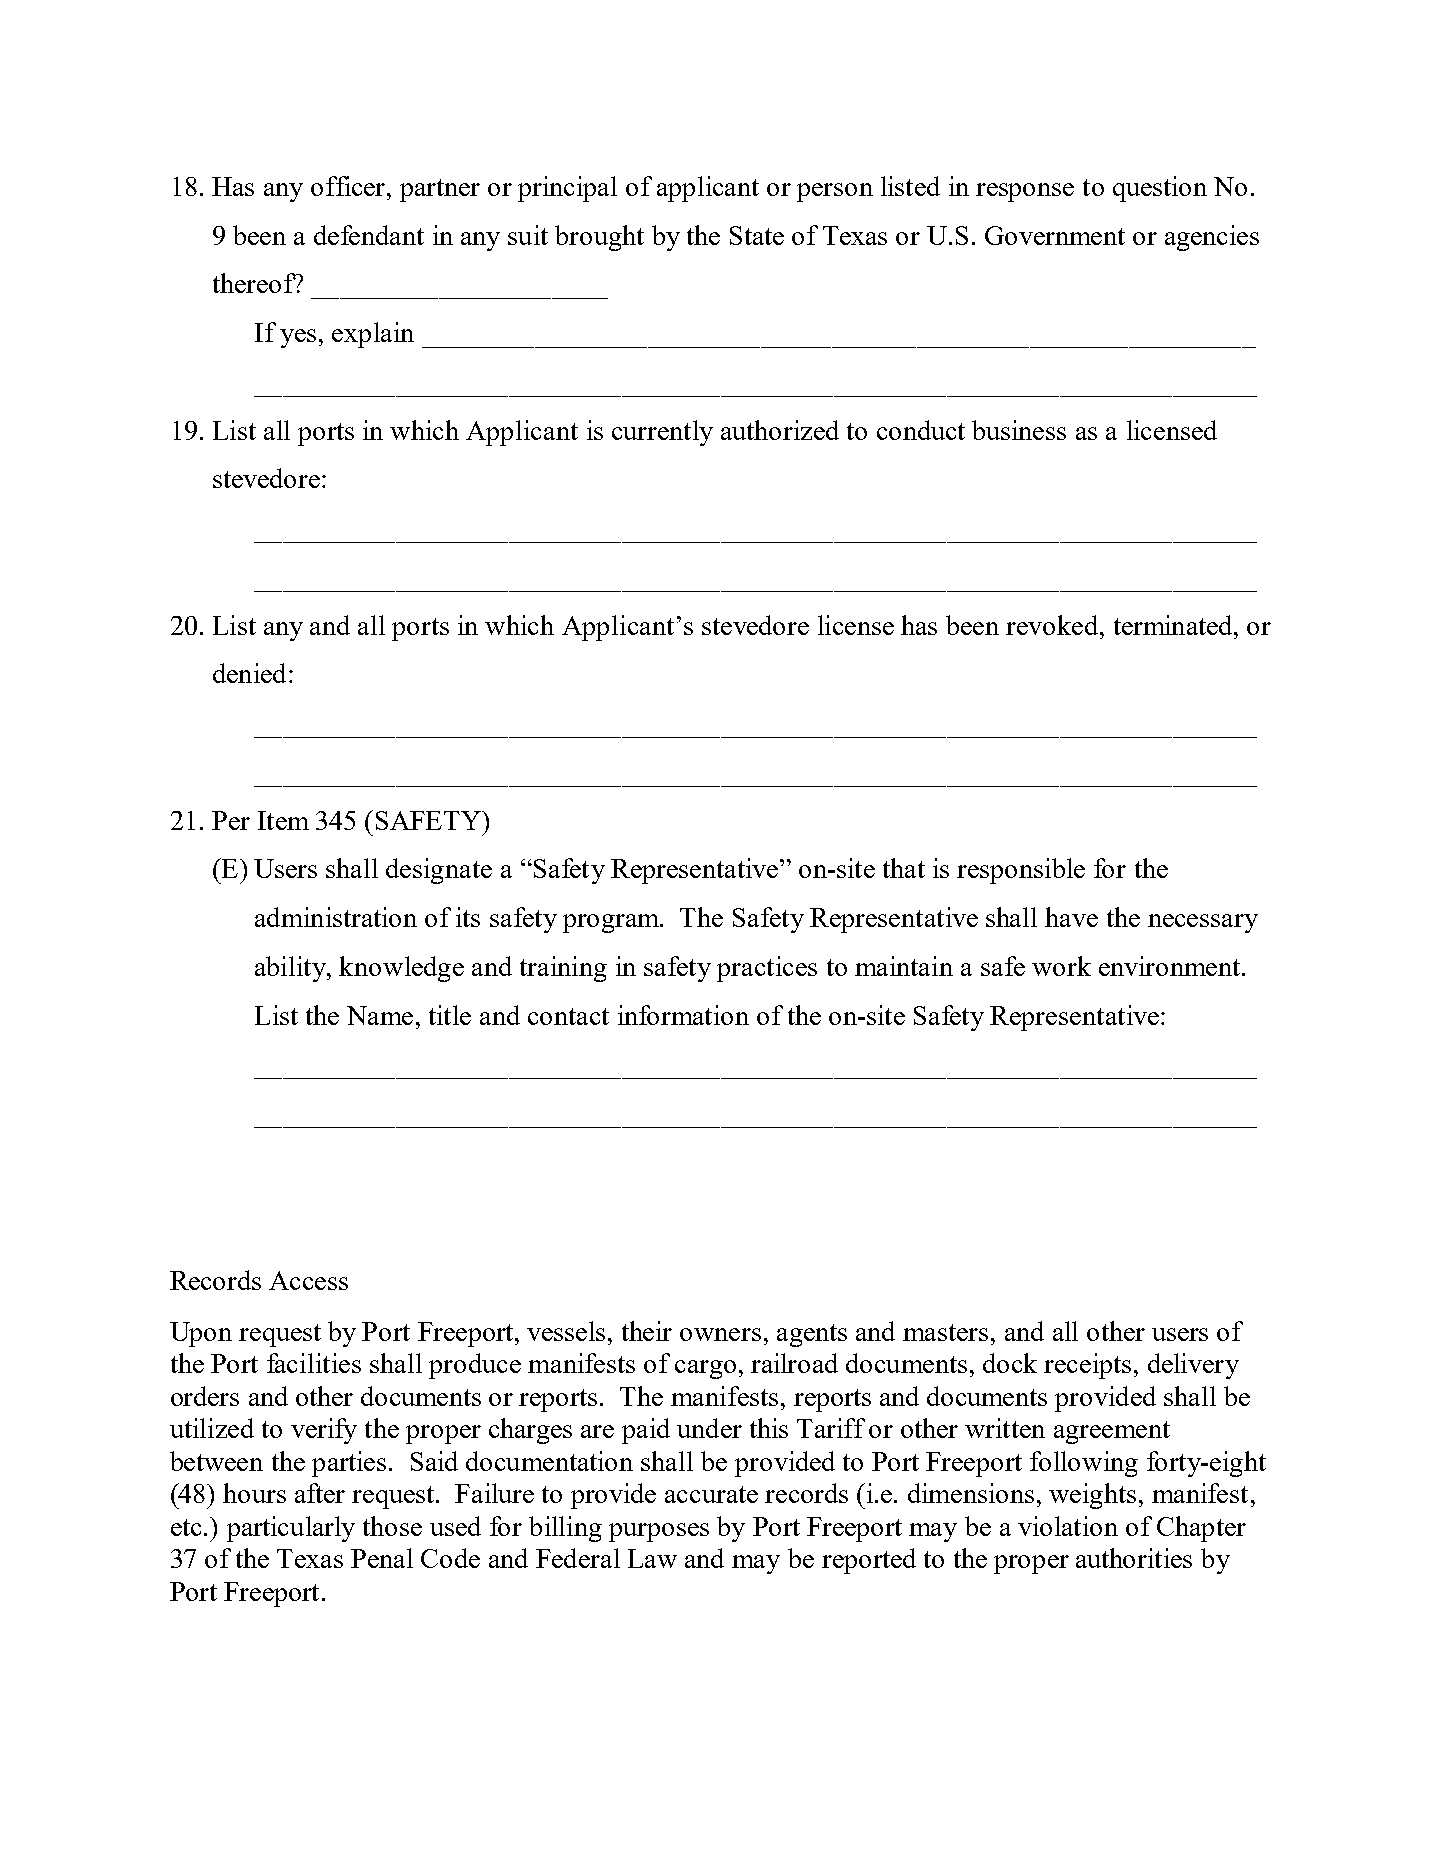  Describe the element at coordinates (336, 917) in the screenshot. I see `administration` at that location.
